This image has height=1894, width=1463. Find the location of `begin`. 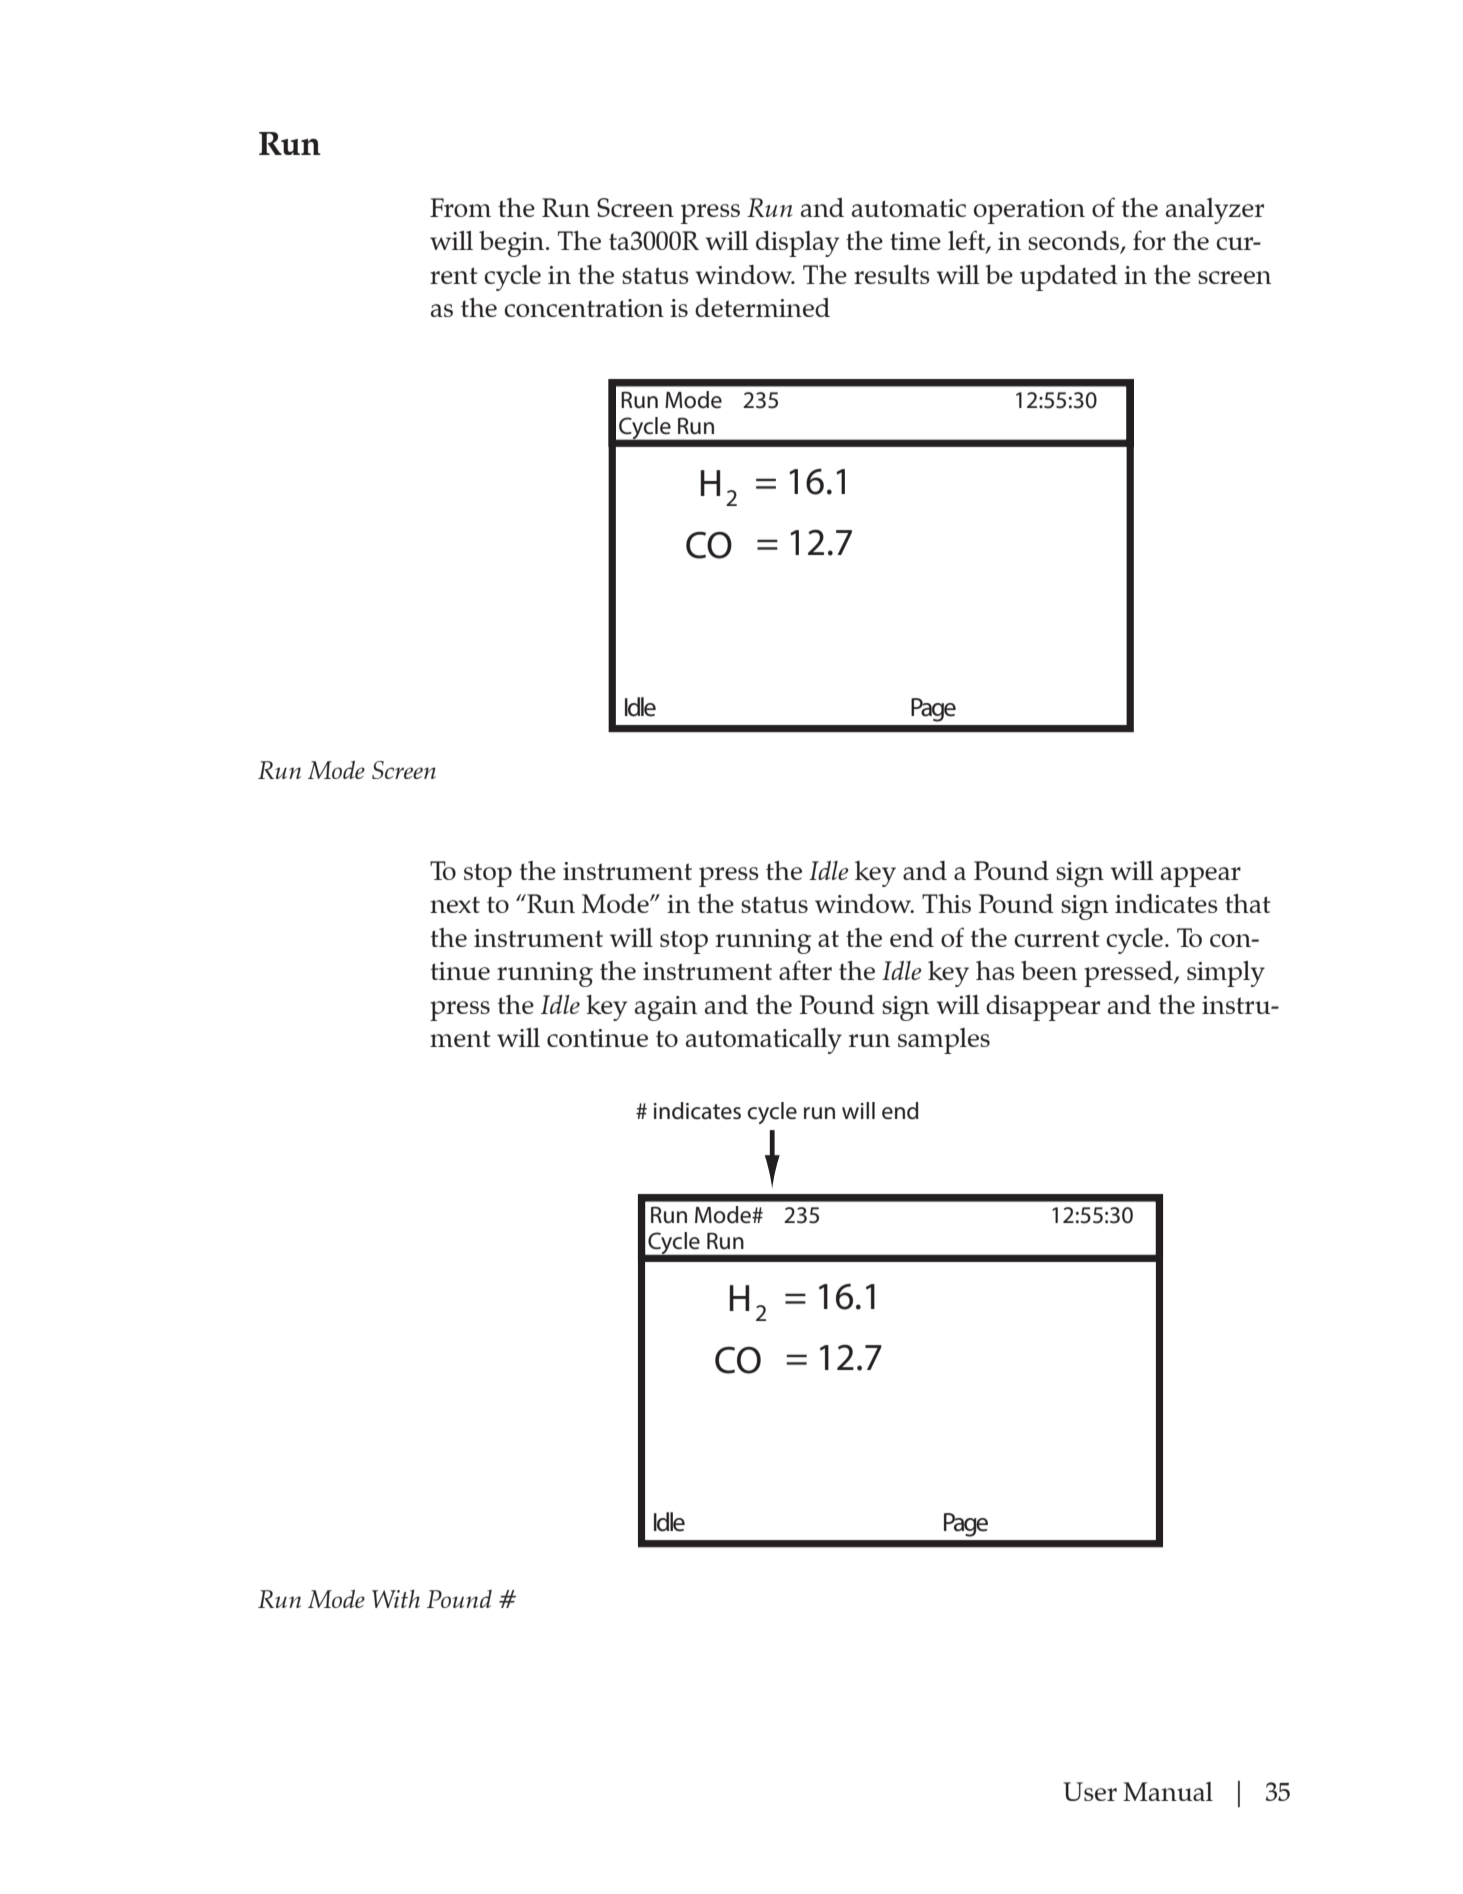

begin is located at coordinates (513, 244).
